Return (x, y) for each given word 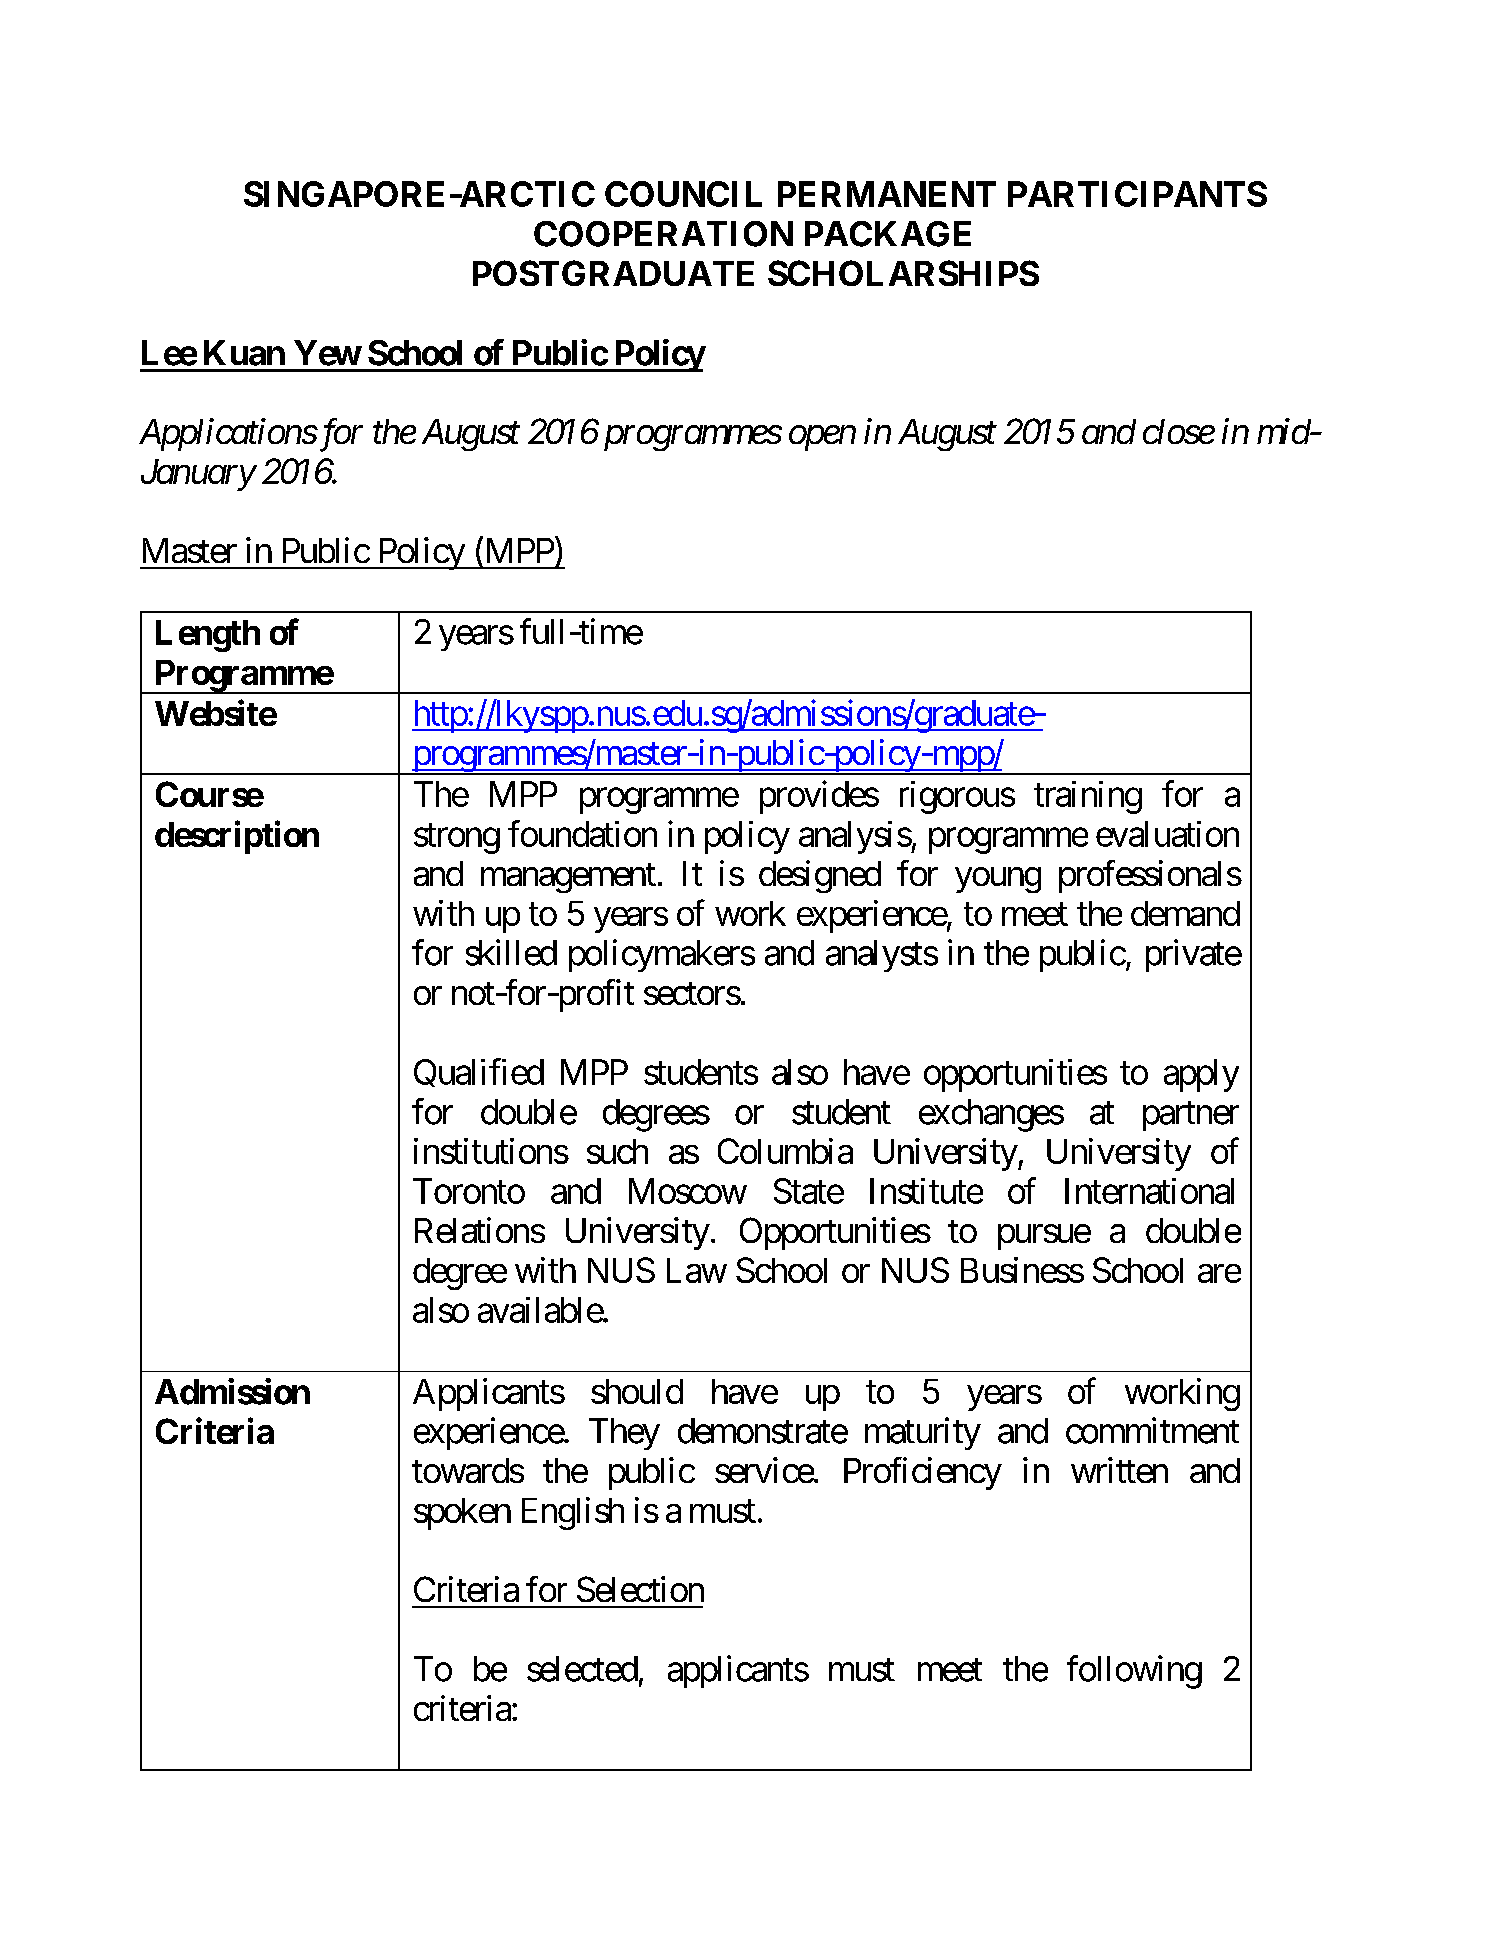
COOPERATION (663, 234)
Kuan (244, 353)
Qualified (479, 1072)
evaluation (1167, 834)
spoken (462, 1514)
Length (208, 636)
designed (820, 876)
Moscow (688, 1191)
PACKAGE (888, 234)
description (237, 837)
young (998, 880)
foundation (582, 833)
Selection (640, 1589)
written (1119, 1470)
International (1149, 1191)
